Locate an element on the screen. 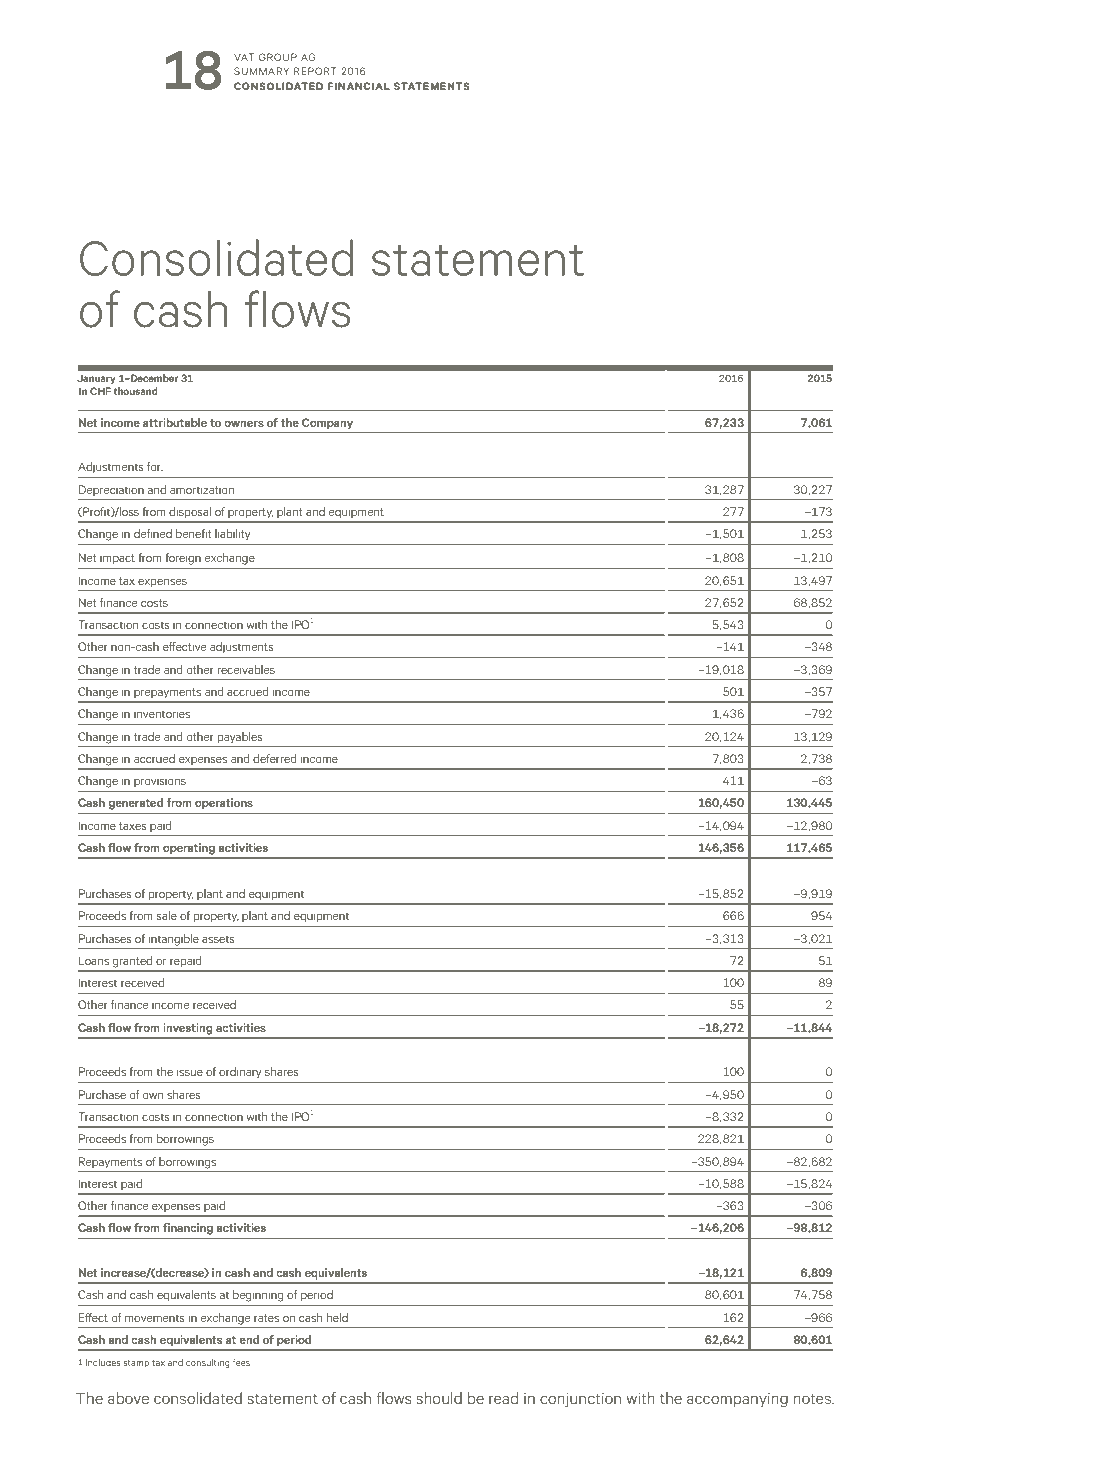 The image size is (1093, 1457). receivables is located at coordinates (246, 669).
